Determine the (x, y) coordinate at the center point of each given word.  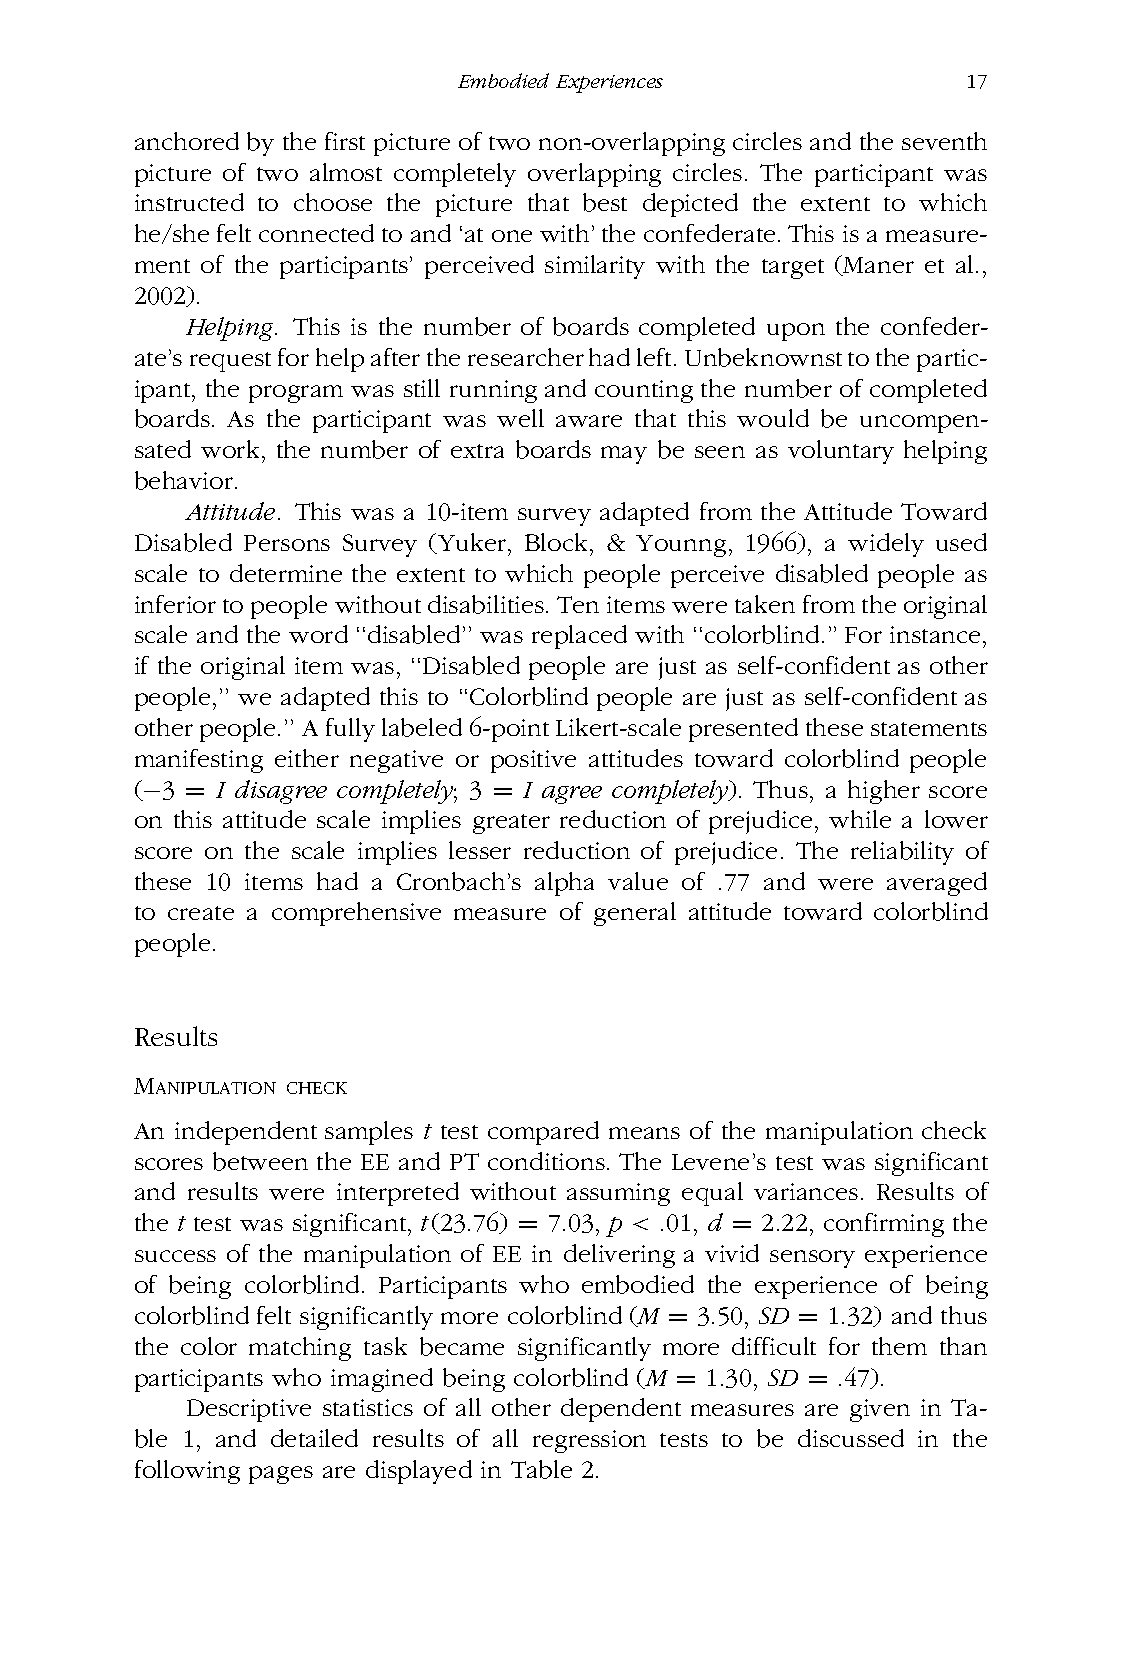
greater (511, 824)
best (605, 202)
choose (333, 202)
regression (589, 1441)
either (307, 758)
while (860, 819)
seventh (944, 141)
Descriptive (249, 1410)
